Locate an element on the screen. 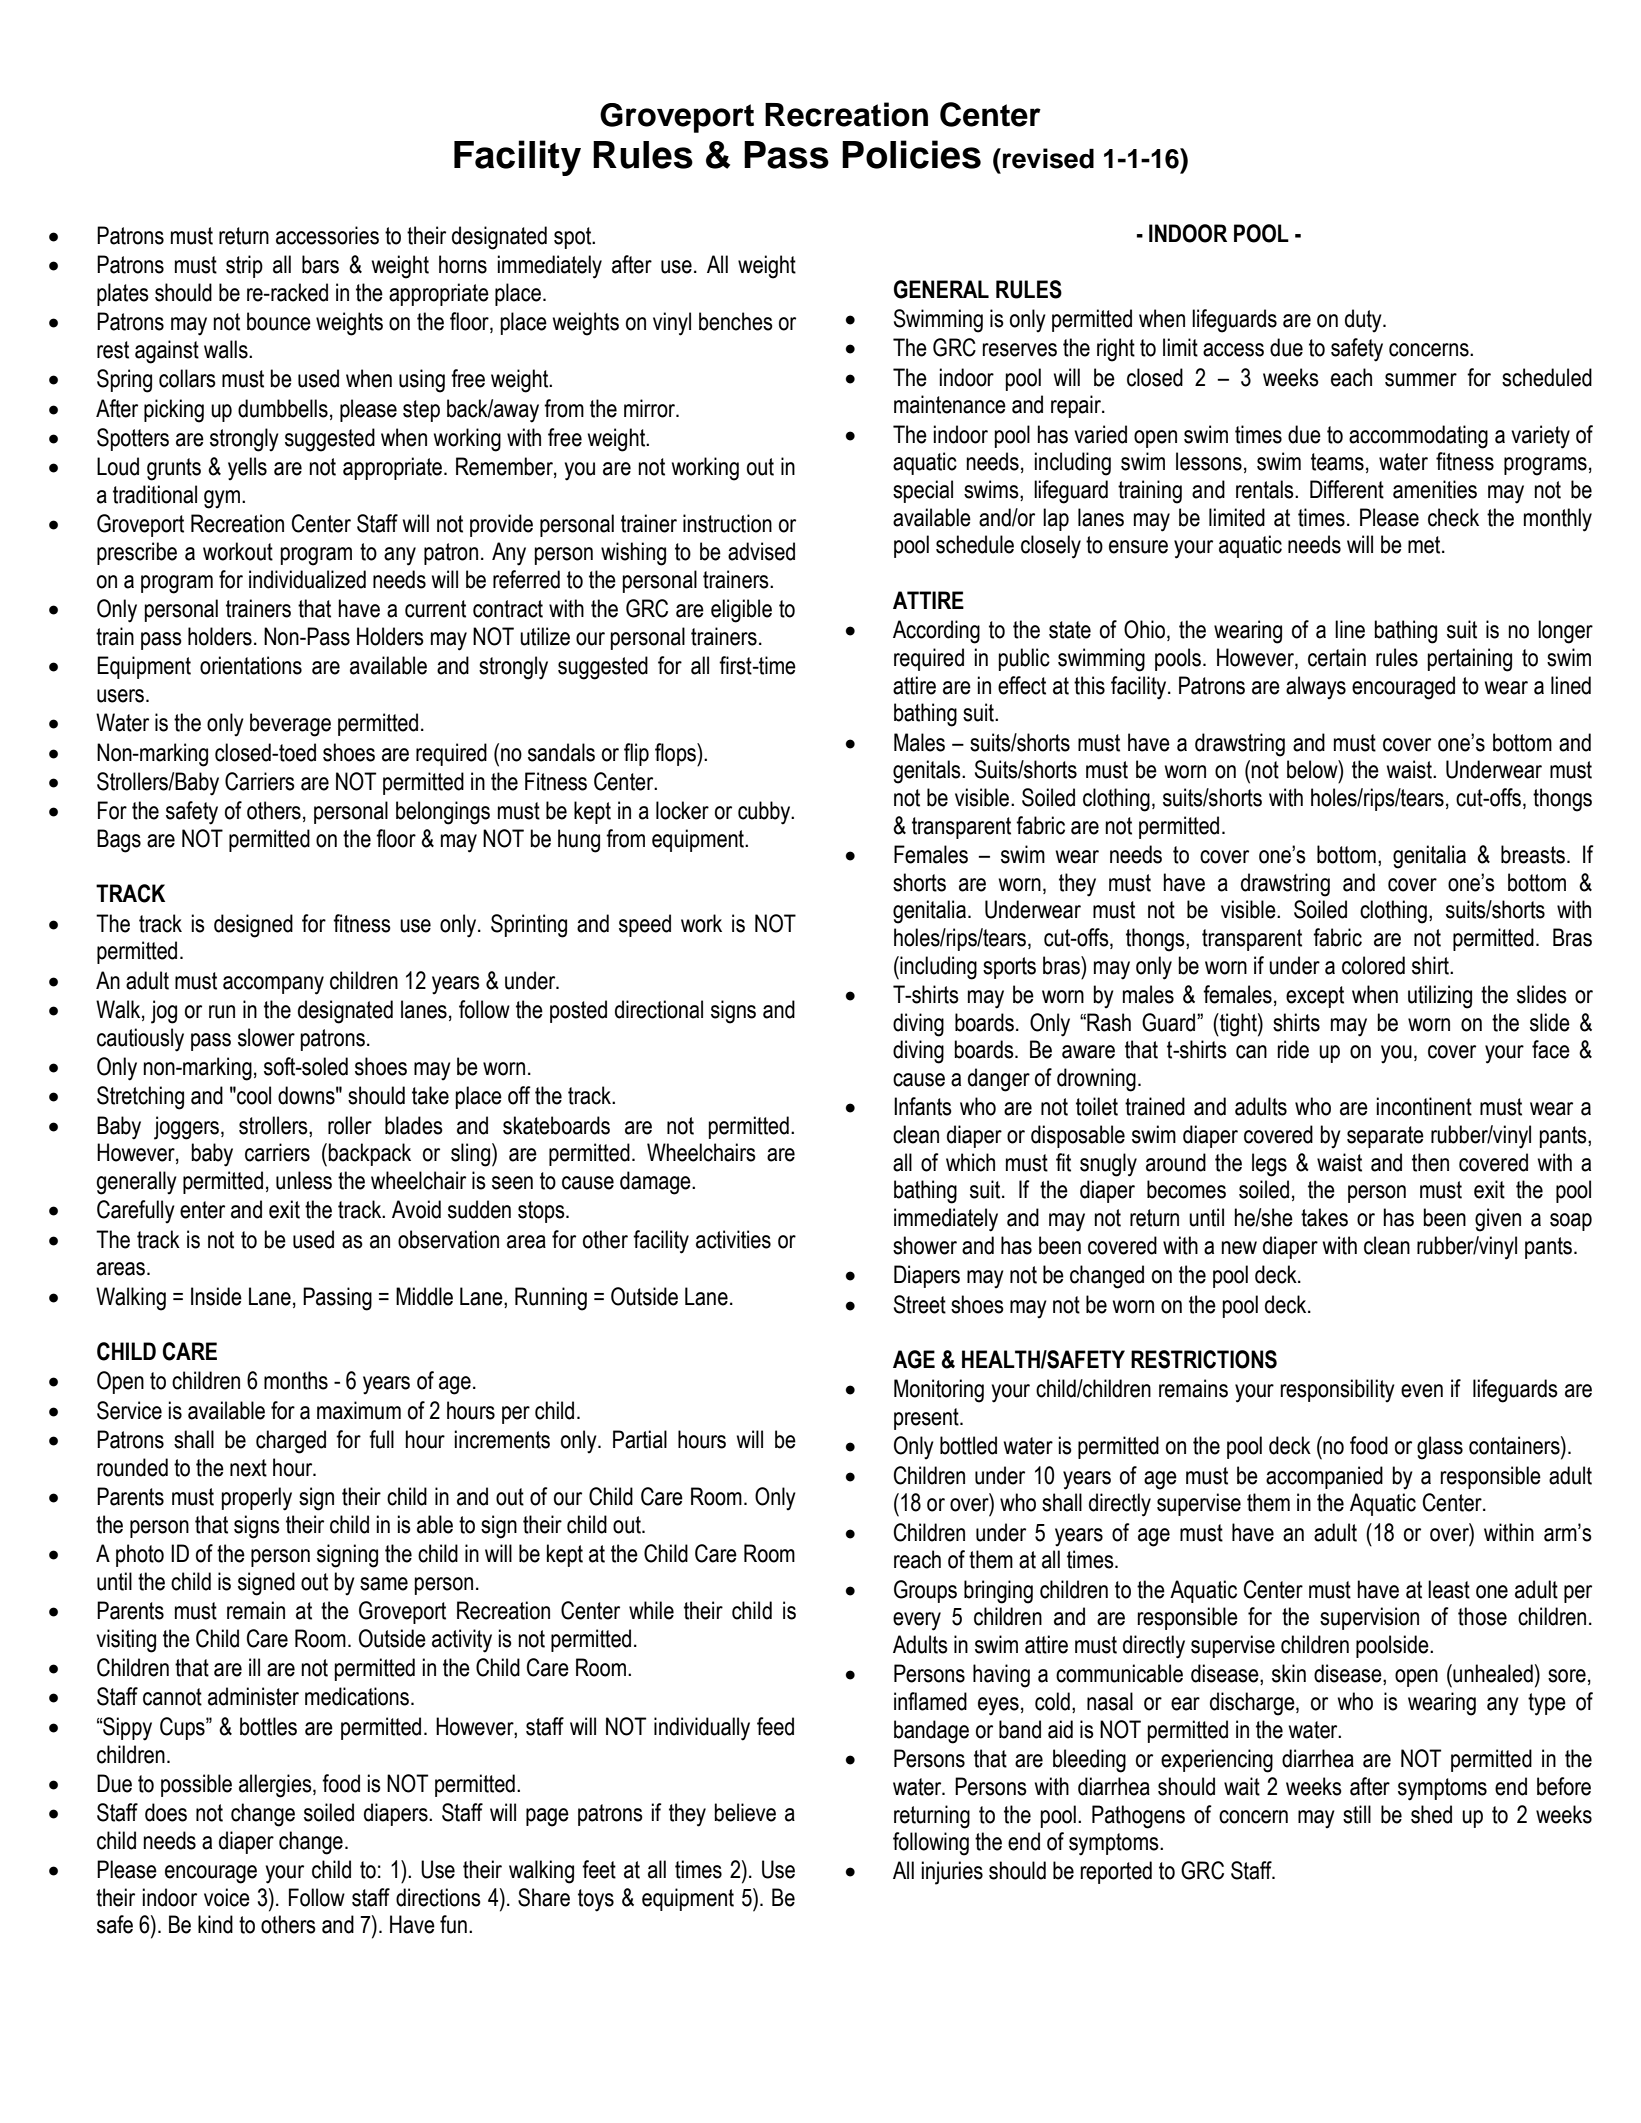 Image resolution: width=1641 pixels, height=2123 pixels. According is located at coordinates (936, 632).
